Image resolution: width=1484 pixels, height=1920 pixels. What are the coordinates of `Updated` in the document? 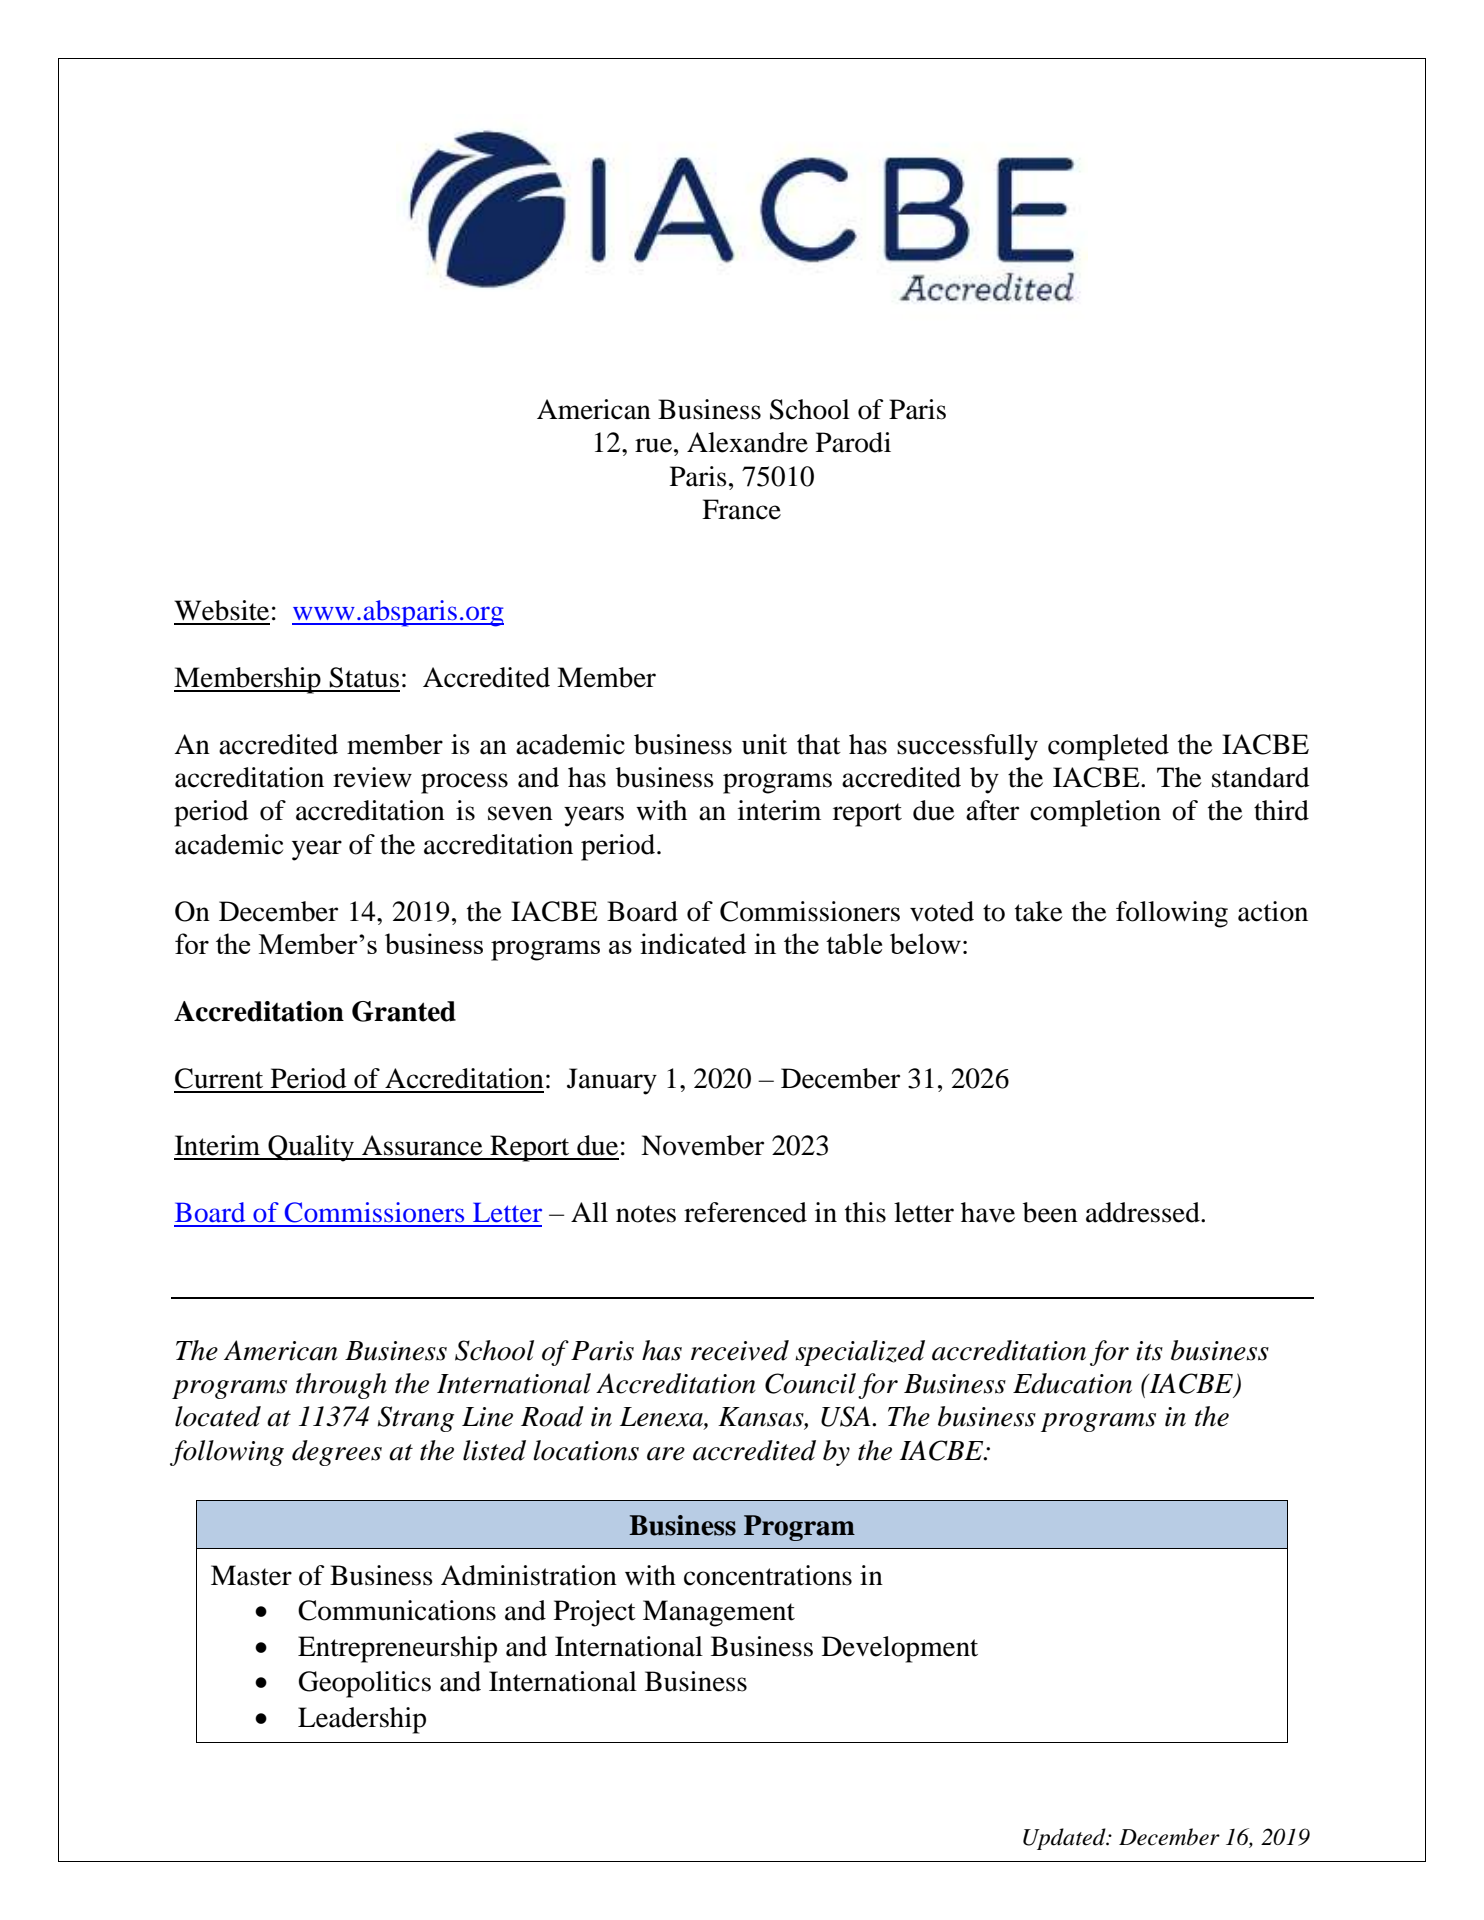 It's located at (1065, 1839).
